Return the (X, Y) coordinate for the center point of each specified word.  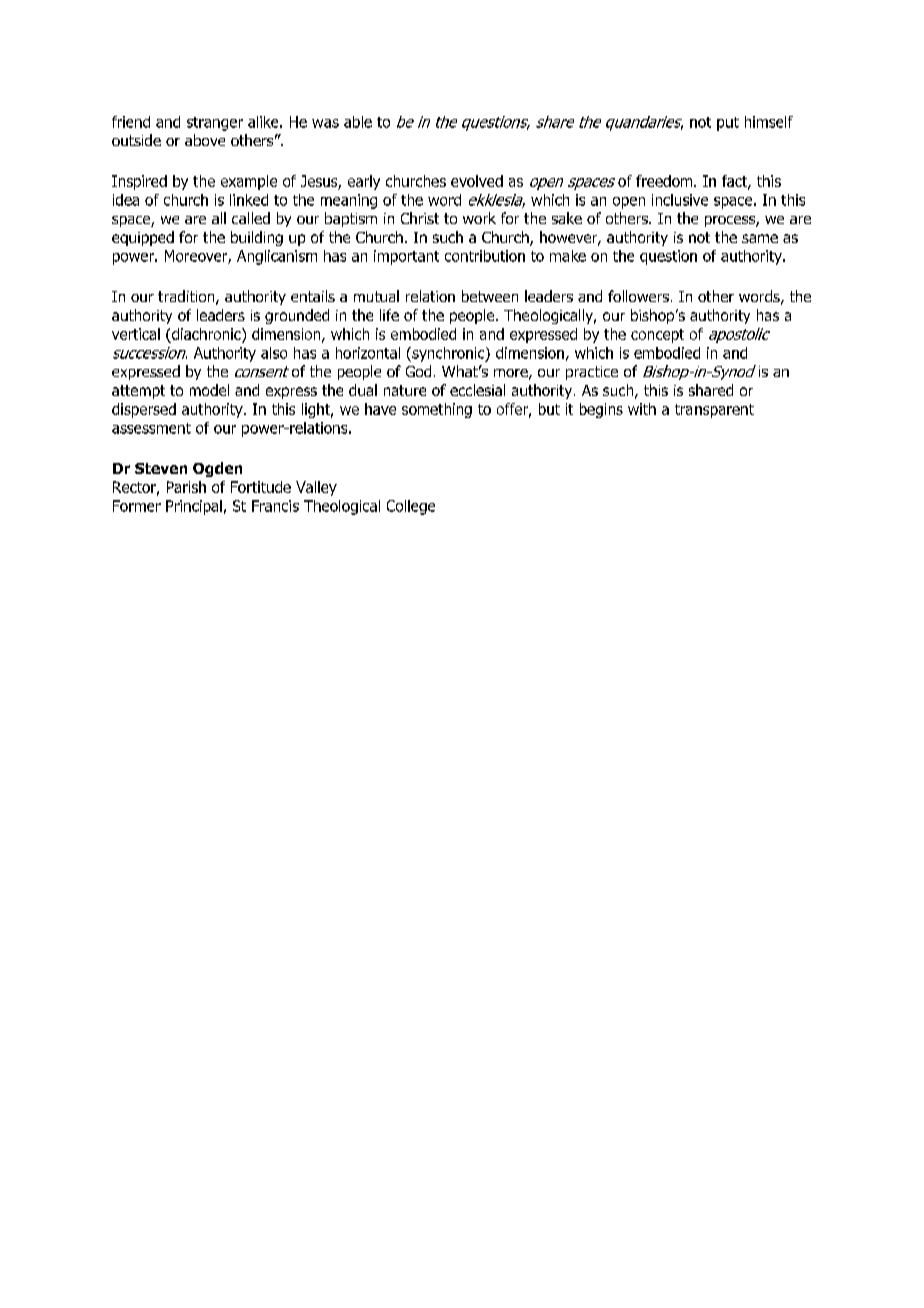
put (728, 124)
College (411, 507)
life (389, 315)
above (205, 140)
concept (657, 336)
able (358, 122)
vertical (136, 334)
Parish (186, 487)
